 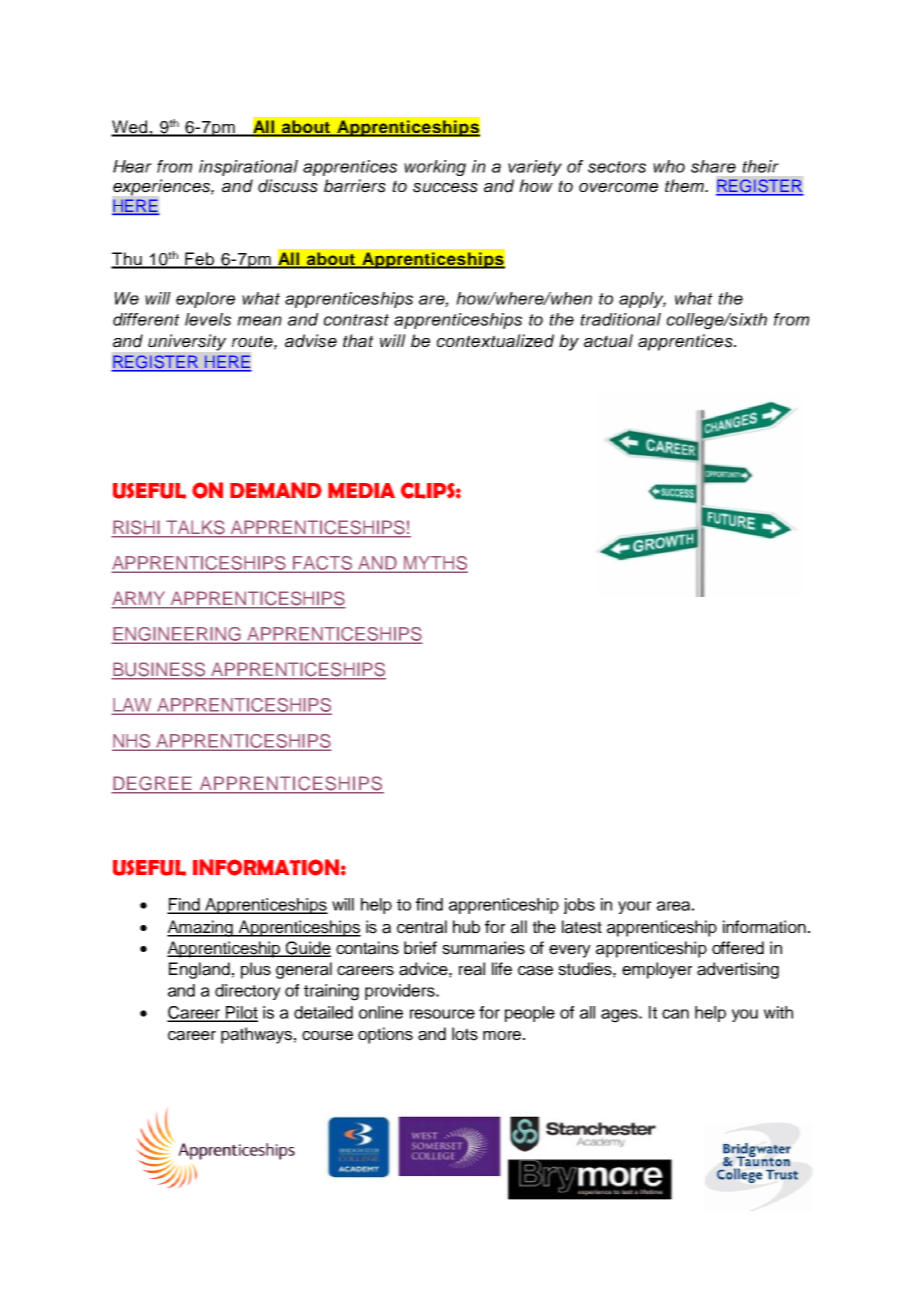 I want to click on actual, so click(x=608, y=341).
